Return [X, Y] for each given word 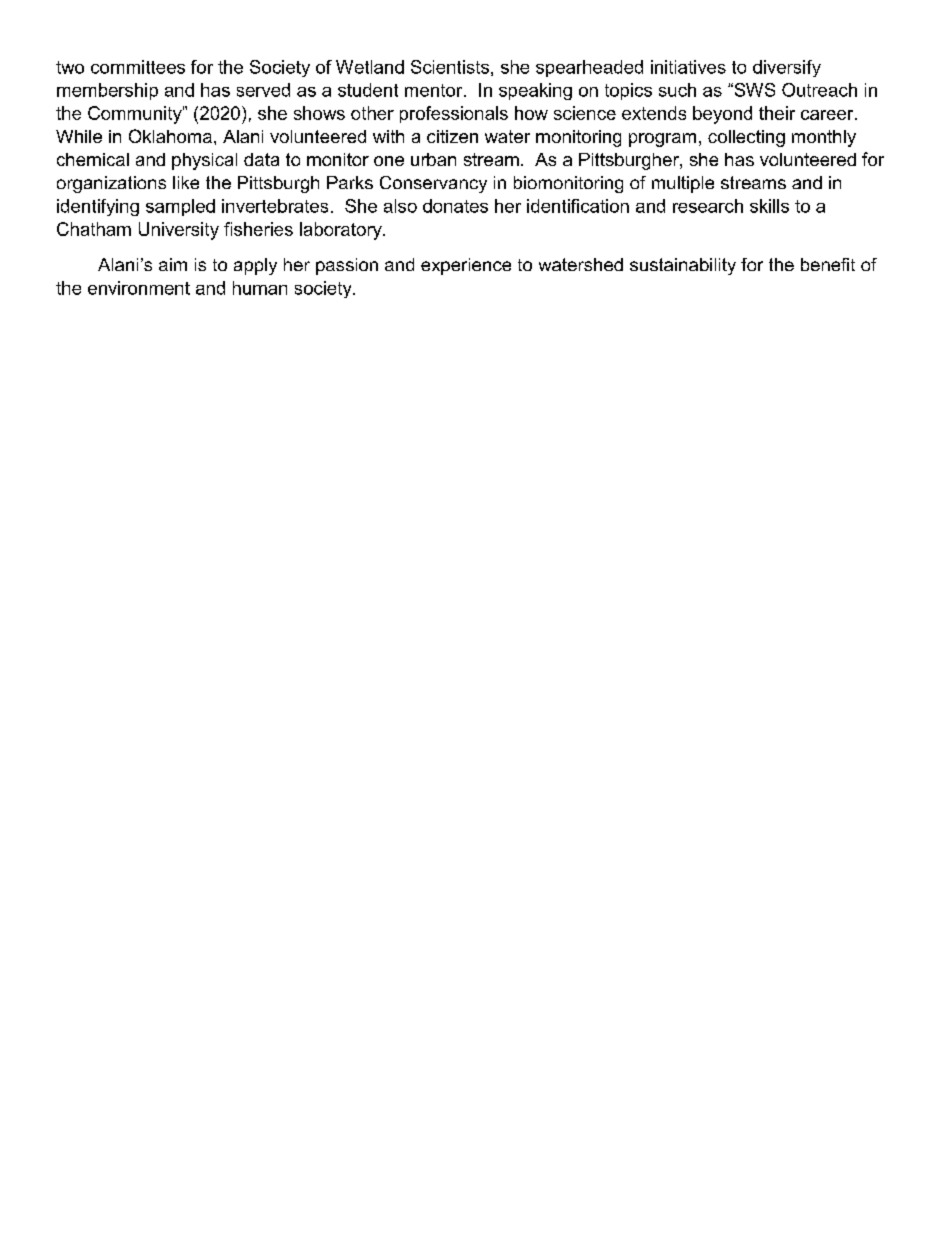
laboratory [342, 231]
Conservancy [433, 184]
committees [138, 67]
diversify [787, 68]
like [186, 182]
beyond [722, 115]
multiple [683, 184]
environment [139, 288]
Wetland [370, 67]
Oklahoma [170, 136]
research [708, 206]
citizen [452, 136]
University [179, 231]
